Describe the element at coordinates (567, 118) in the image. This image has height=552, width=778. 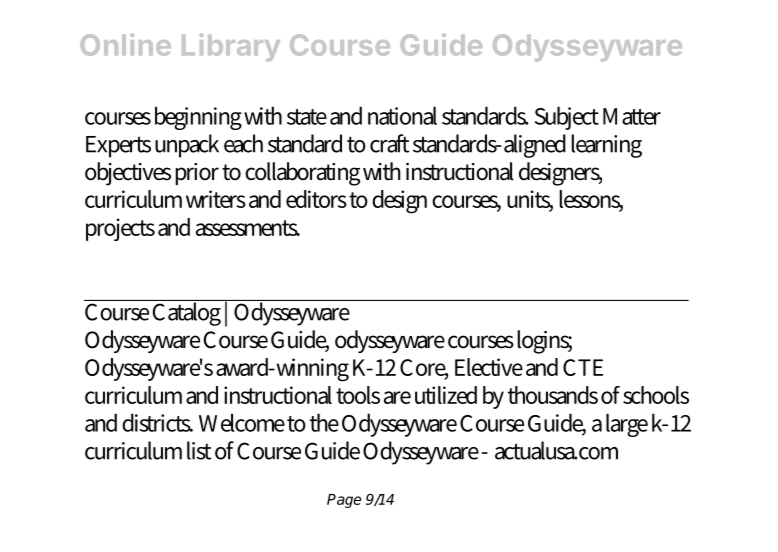
I see `Subject` at that location.
